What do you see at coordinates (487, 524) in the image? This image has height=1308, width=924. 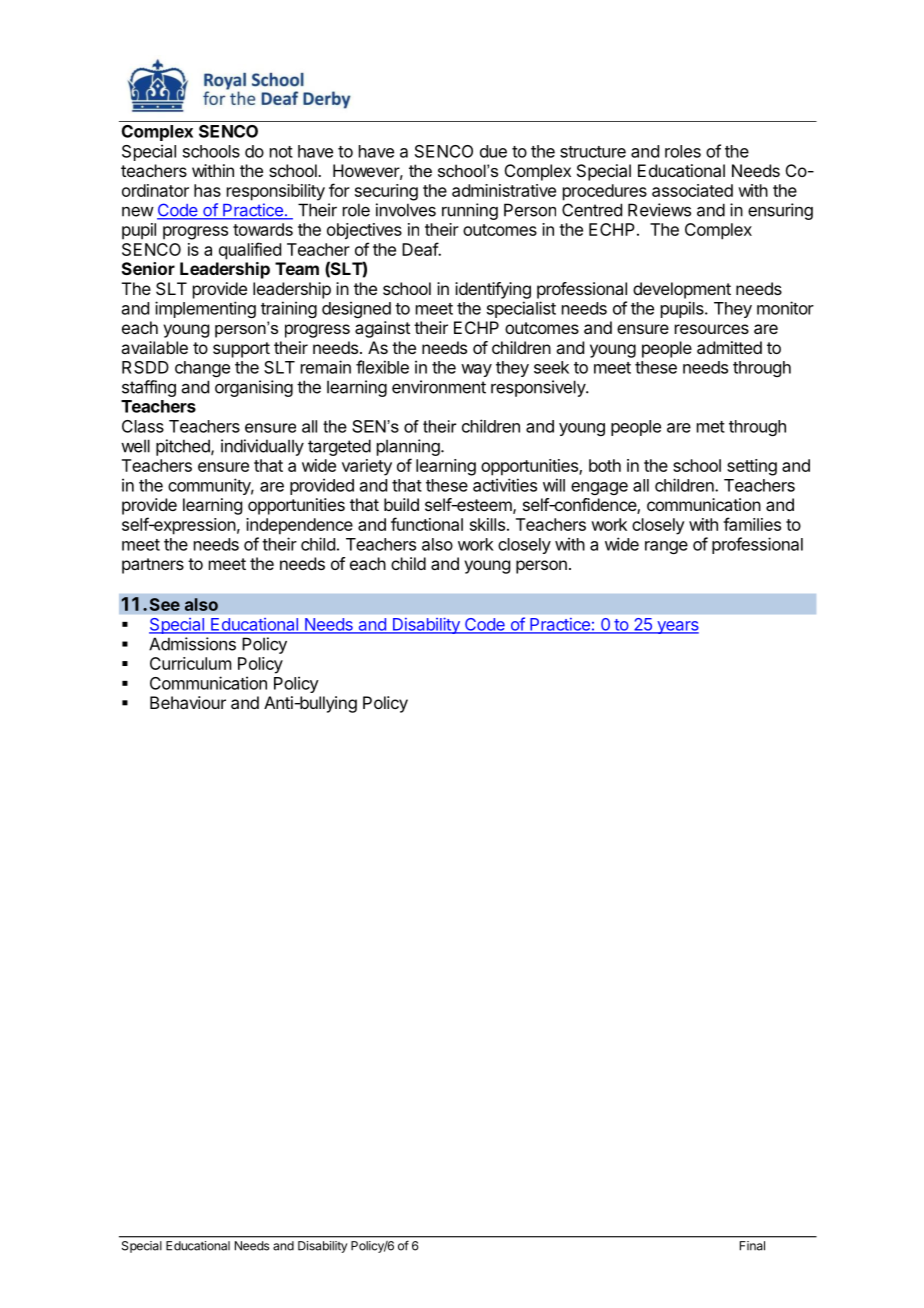 I see `skills` at bounding box center [487, 524].
